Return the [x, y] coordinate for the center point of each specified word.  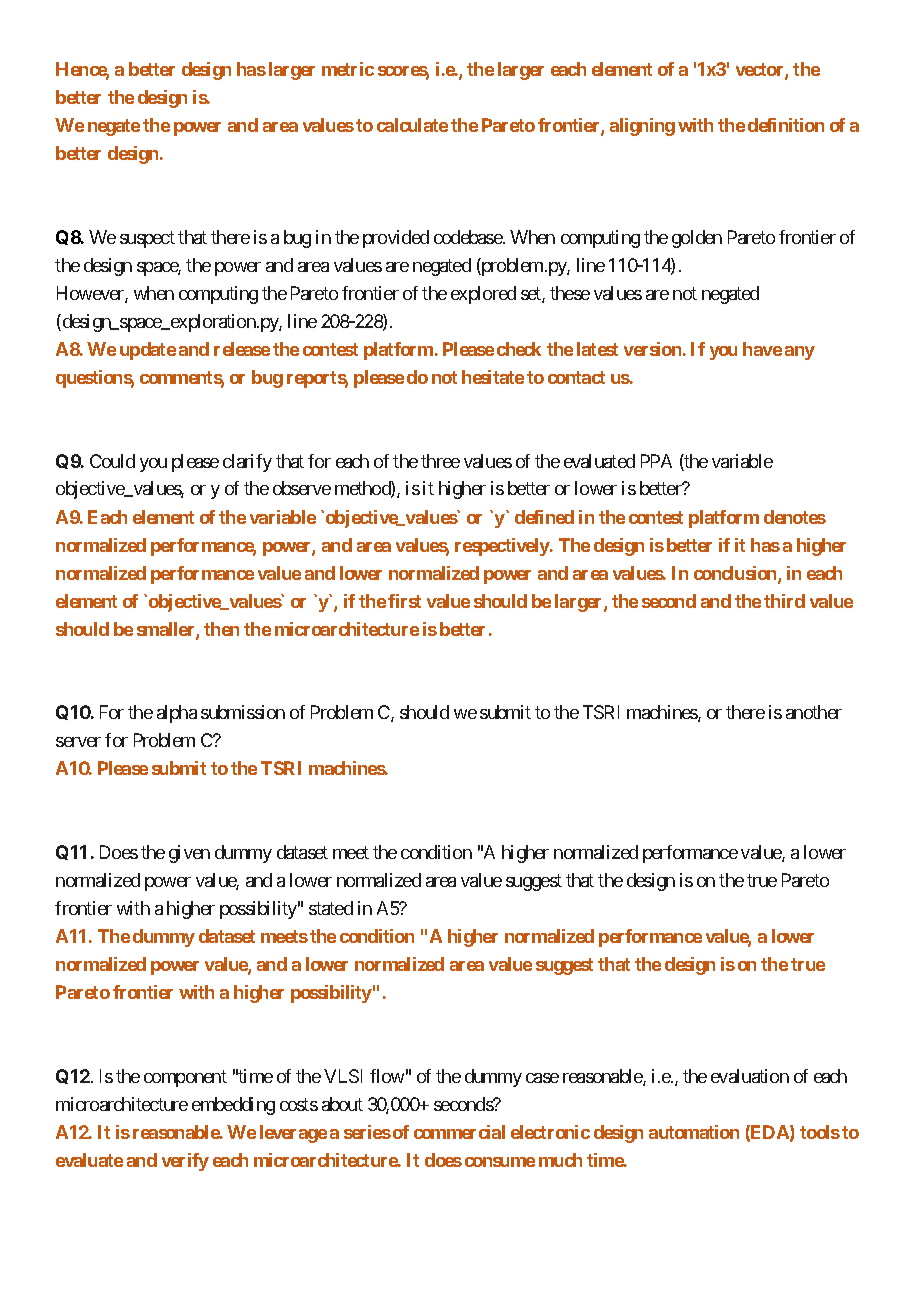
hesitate [493, 377]
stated [331, 908]
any [800, 353]
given [189, 854]
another [814, 712]
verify [185, 1162]
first [404, 601]
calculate [412, 125]
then [221, 629]
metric [348, 69]
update [148, 351]
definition [786, 125]
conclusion [736, 574]
